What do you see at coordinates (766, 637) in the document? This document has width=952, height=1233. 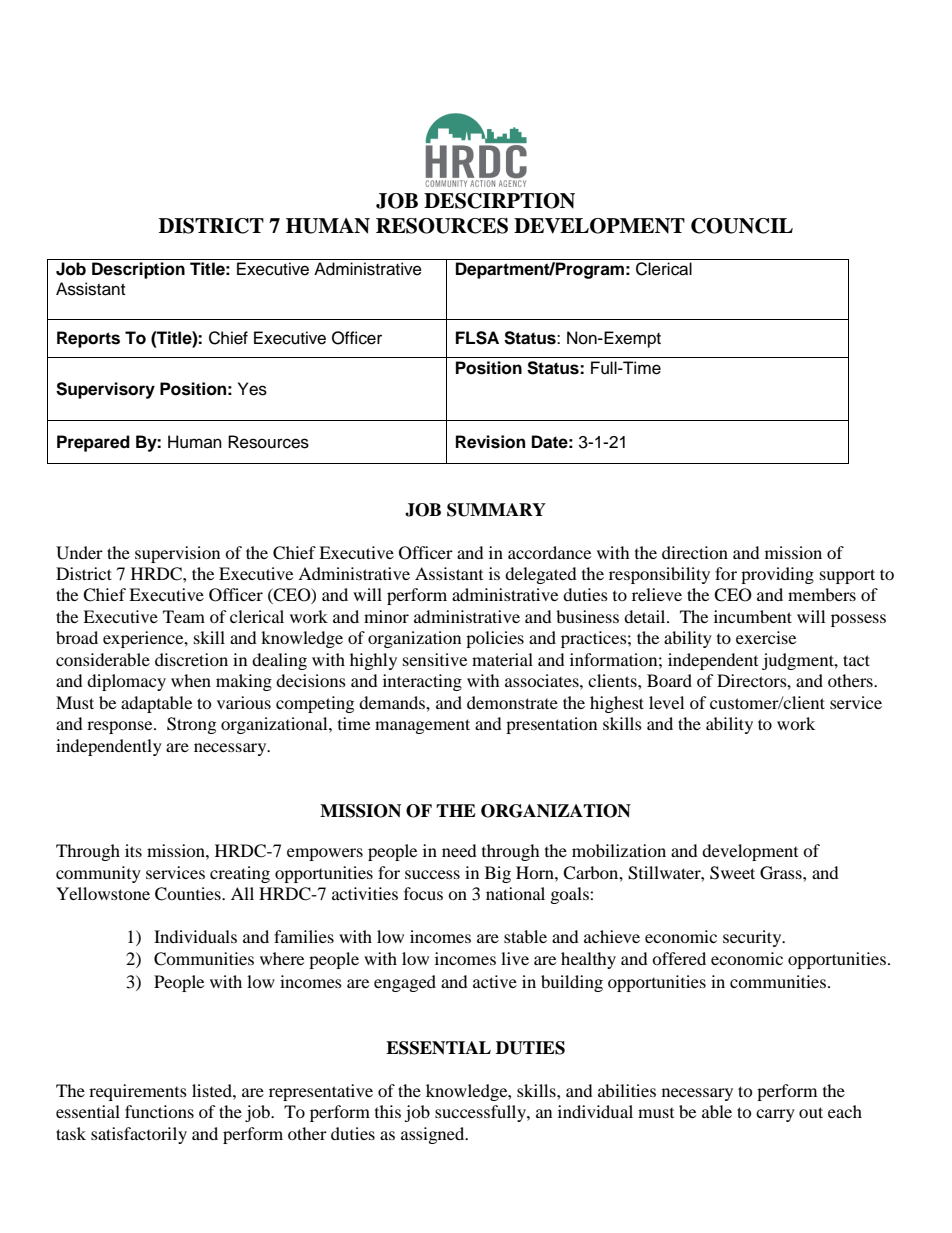 I see `exercise` at bounding box center [766, 637].
